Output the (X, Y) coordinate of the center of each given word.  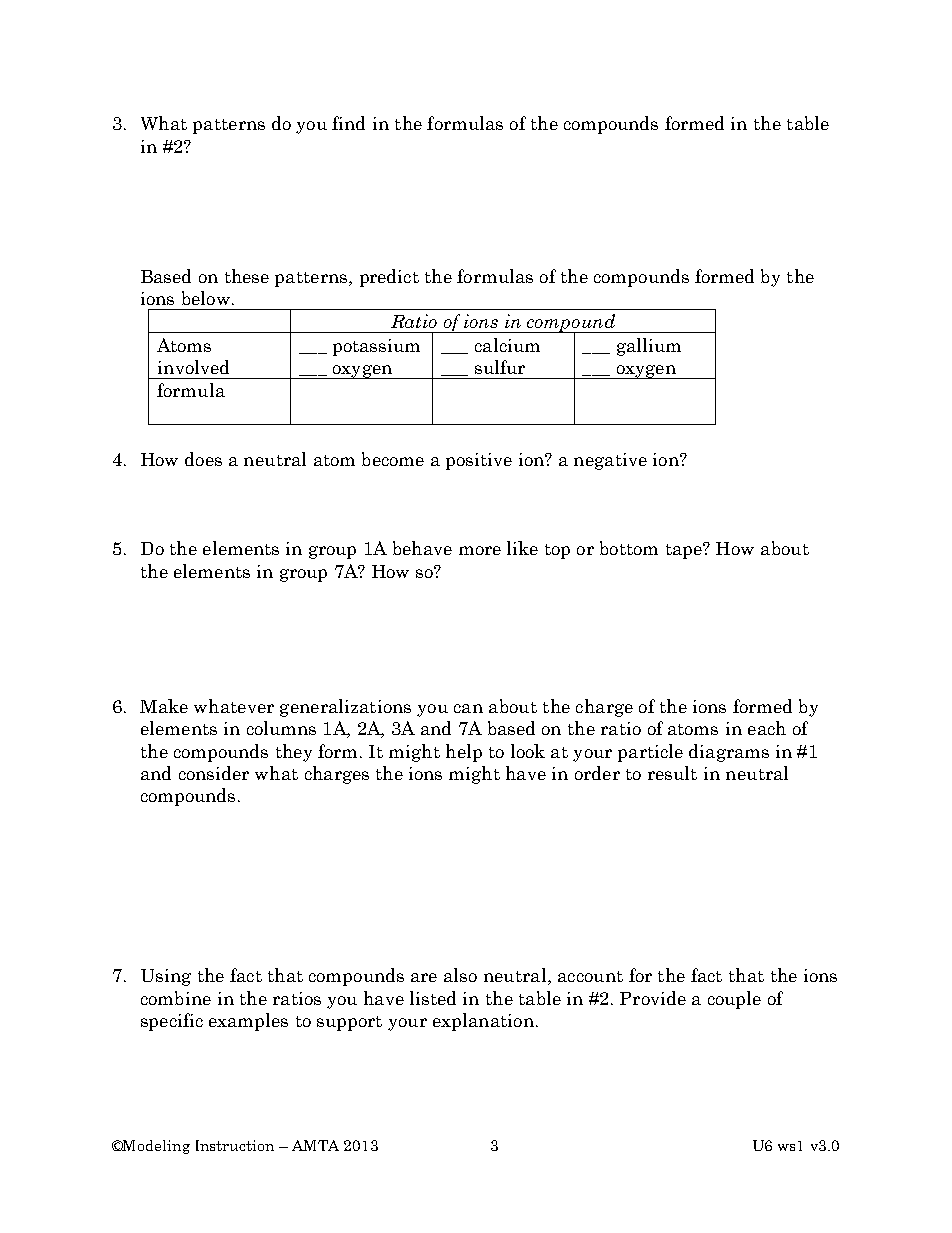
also (460, 975)
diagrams (729, 753)
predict (389, 278)
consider (214, 773)
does (203, 459)
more (480, 550)
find (348, 123)
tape (685, 551)
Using (166, 977)
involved (193, 367)
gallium (649, 347)
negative (610, 461)
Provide (653, 998)
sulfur (500, 367)
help (464, 753)
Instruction (235, 1145)
